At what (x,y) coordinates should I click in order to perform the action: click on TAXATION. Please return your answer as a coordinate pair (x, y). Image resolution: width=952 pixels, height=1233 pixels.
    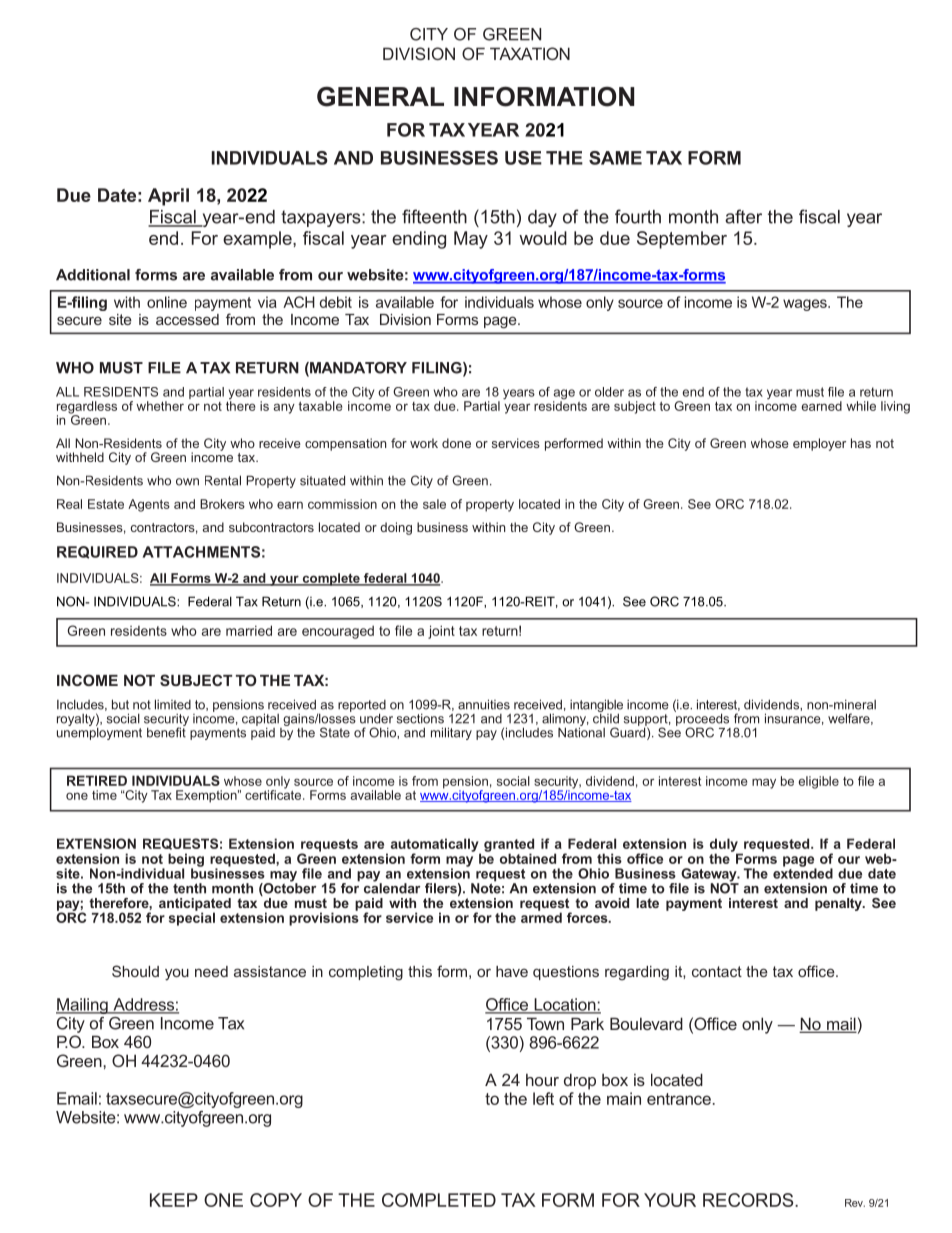
    Looking at the image, I should click on (530, 53).
